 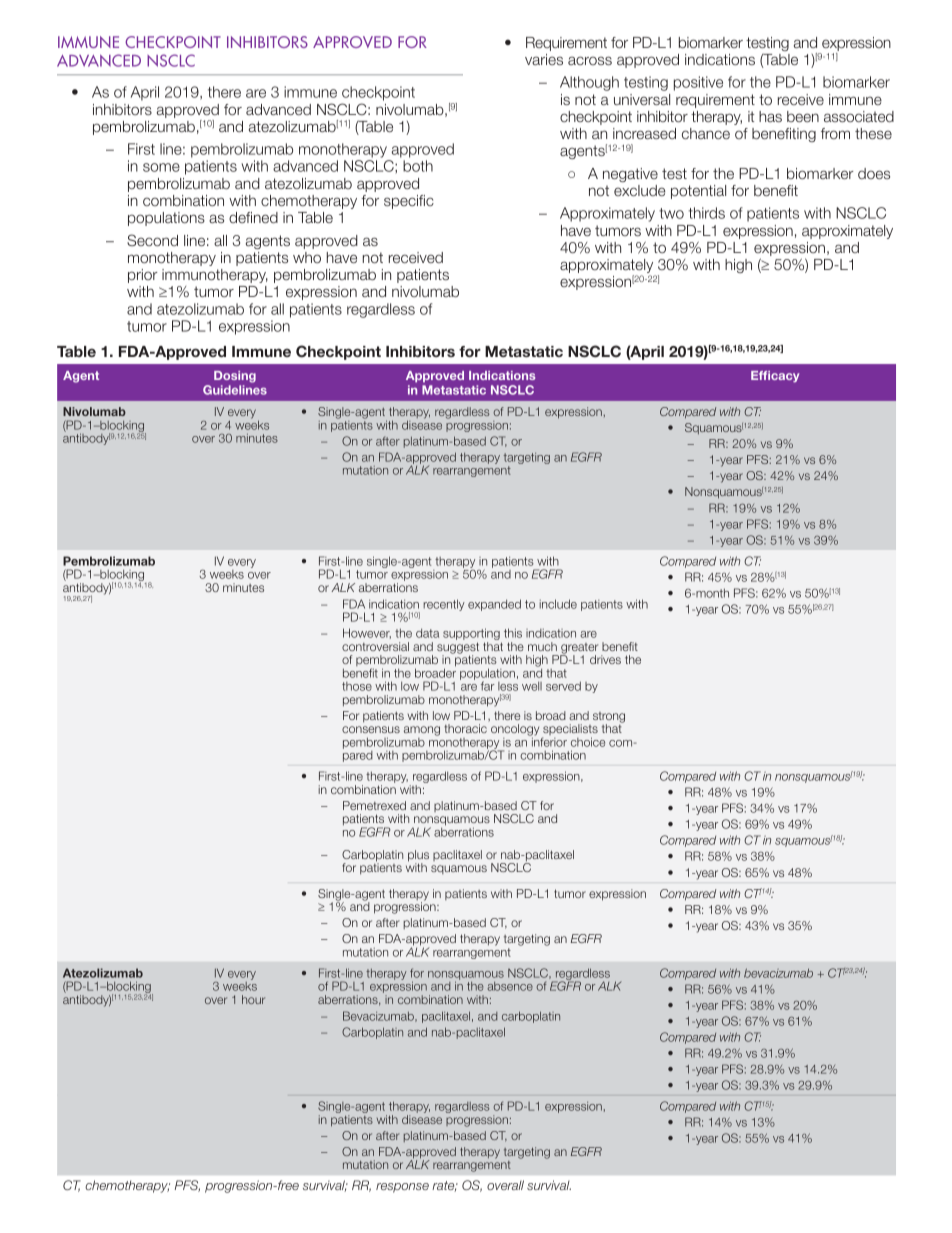 What do you see at coordinates (494, 605) in the image?
I see `expanded` at bounding box center [494, 605].
